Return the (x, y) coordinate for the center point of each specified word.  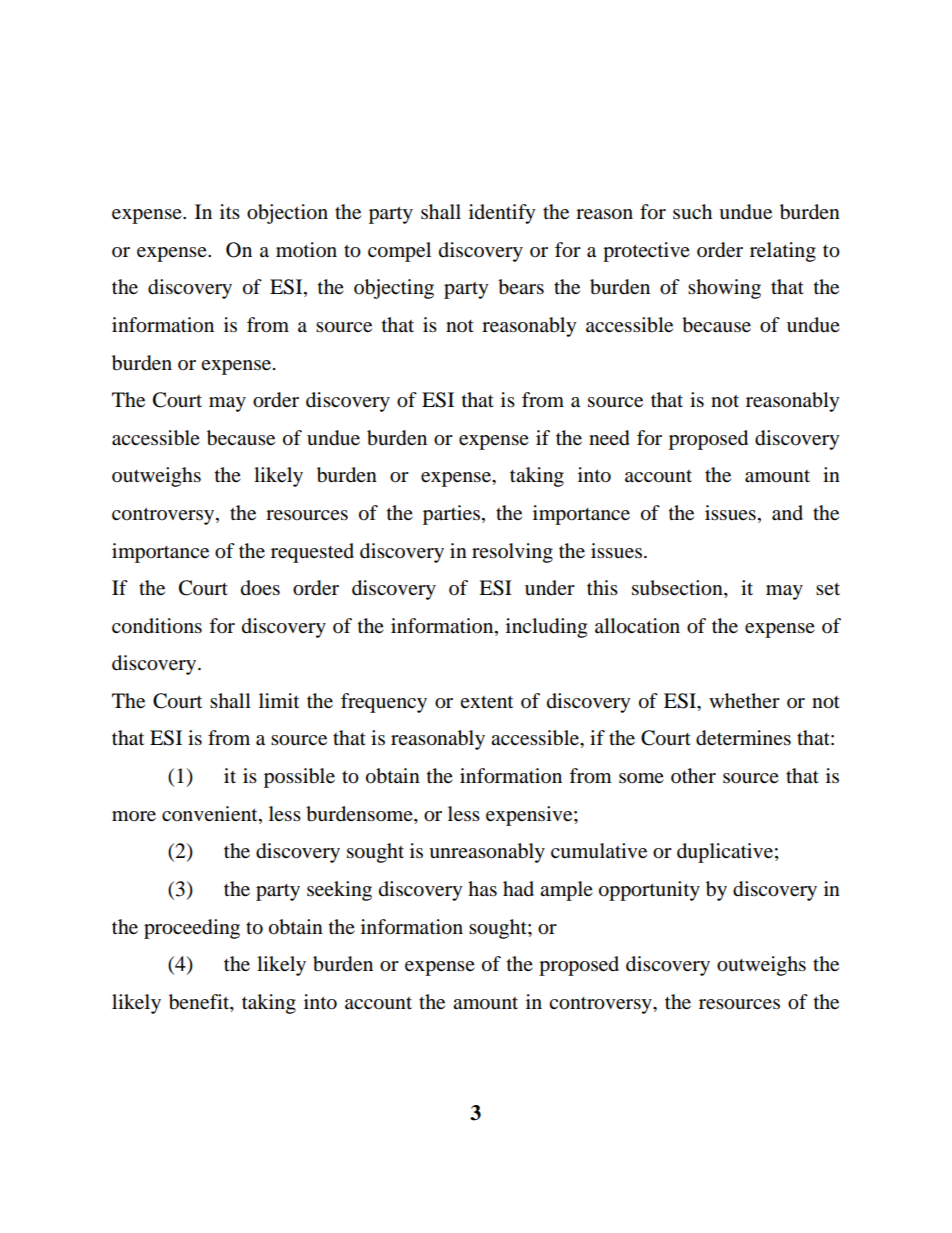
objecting (394, 289)
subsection (678, 589)
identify (502, 214)
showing (724, 289)
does (260, 588)
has (482, 889)
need (609, 438)
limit (279, 700)
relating (783, 252)
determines (743, 738)
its (230, 211)
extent (486, 701)
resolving (512, 553)
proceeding (192, 929)
